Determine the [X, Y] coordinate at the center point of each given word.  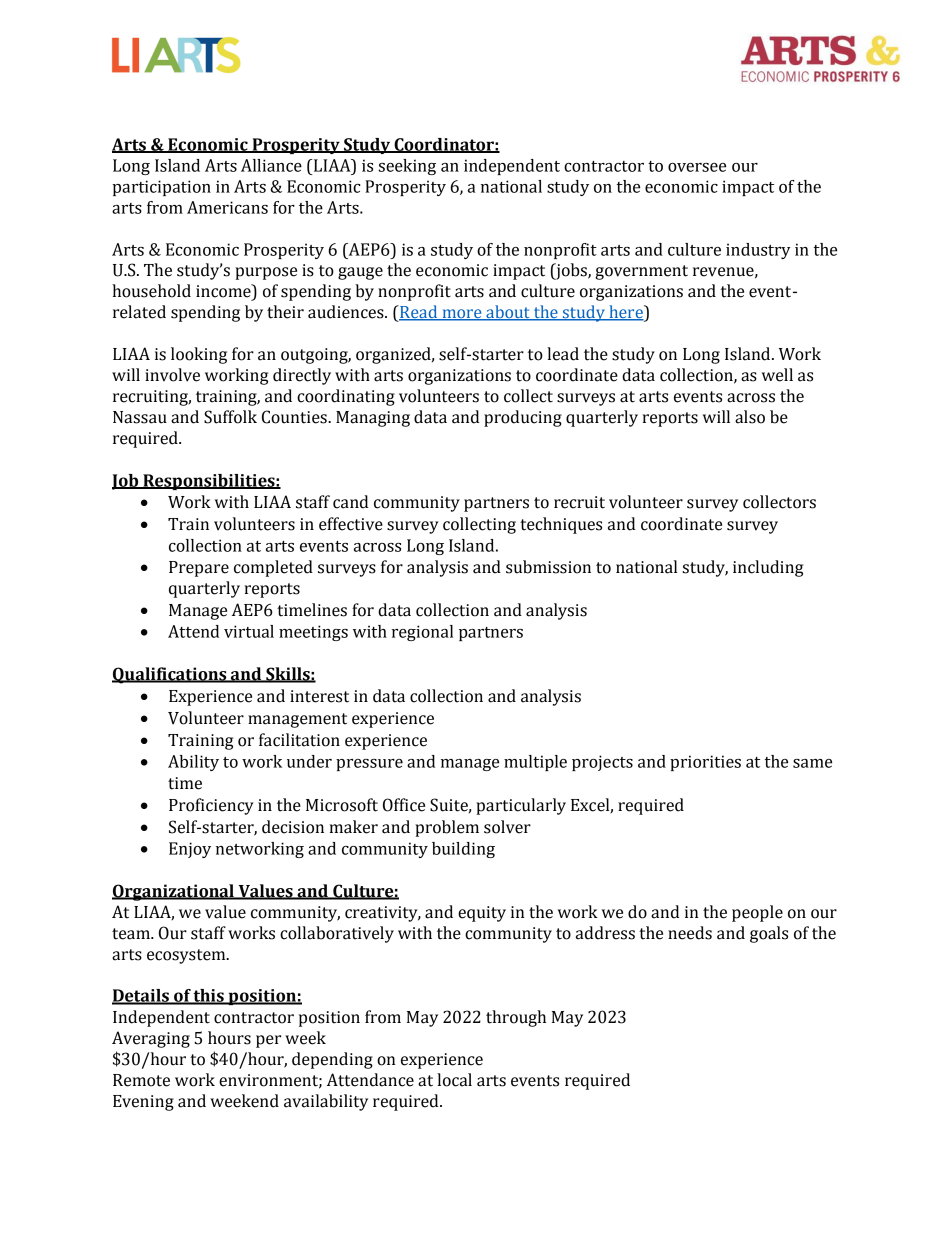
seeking [407, 167]
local [454, 1080]
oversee [697, 167]
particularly [521, 806]
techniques [561, 525]
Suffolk [230, 417]
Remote [141, 1080]
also [750, 417]
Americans [227, 207]
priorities [705, 763]
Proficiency [211, 806]
